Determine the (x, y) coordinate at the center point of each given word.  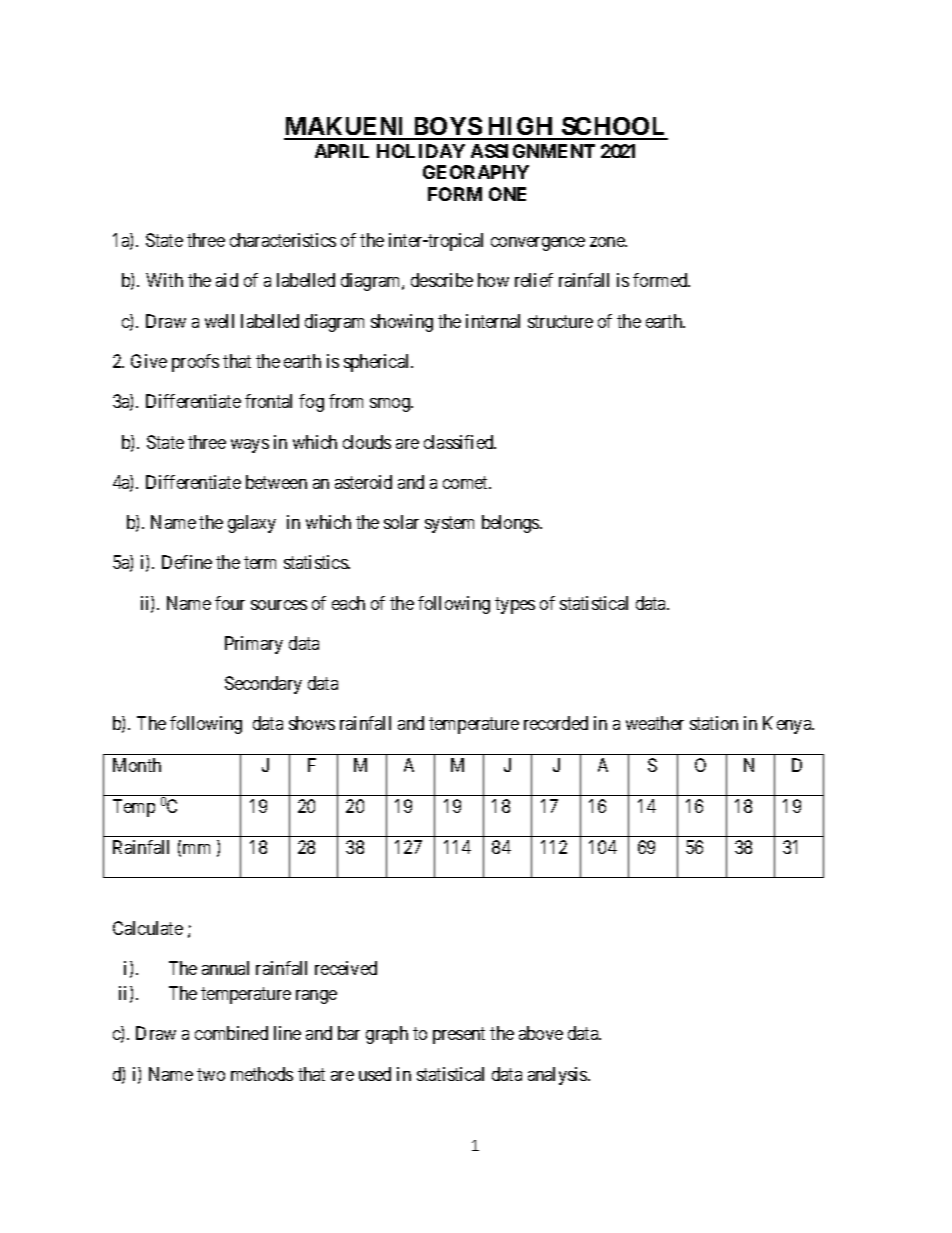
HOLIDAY (421, 151)
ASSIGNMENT (533, 151)
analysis (558, 1076)
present (459, 1035)
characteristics (283, 240)
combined (231, 1033)
